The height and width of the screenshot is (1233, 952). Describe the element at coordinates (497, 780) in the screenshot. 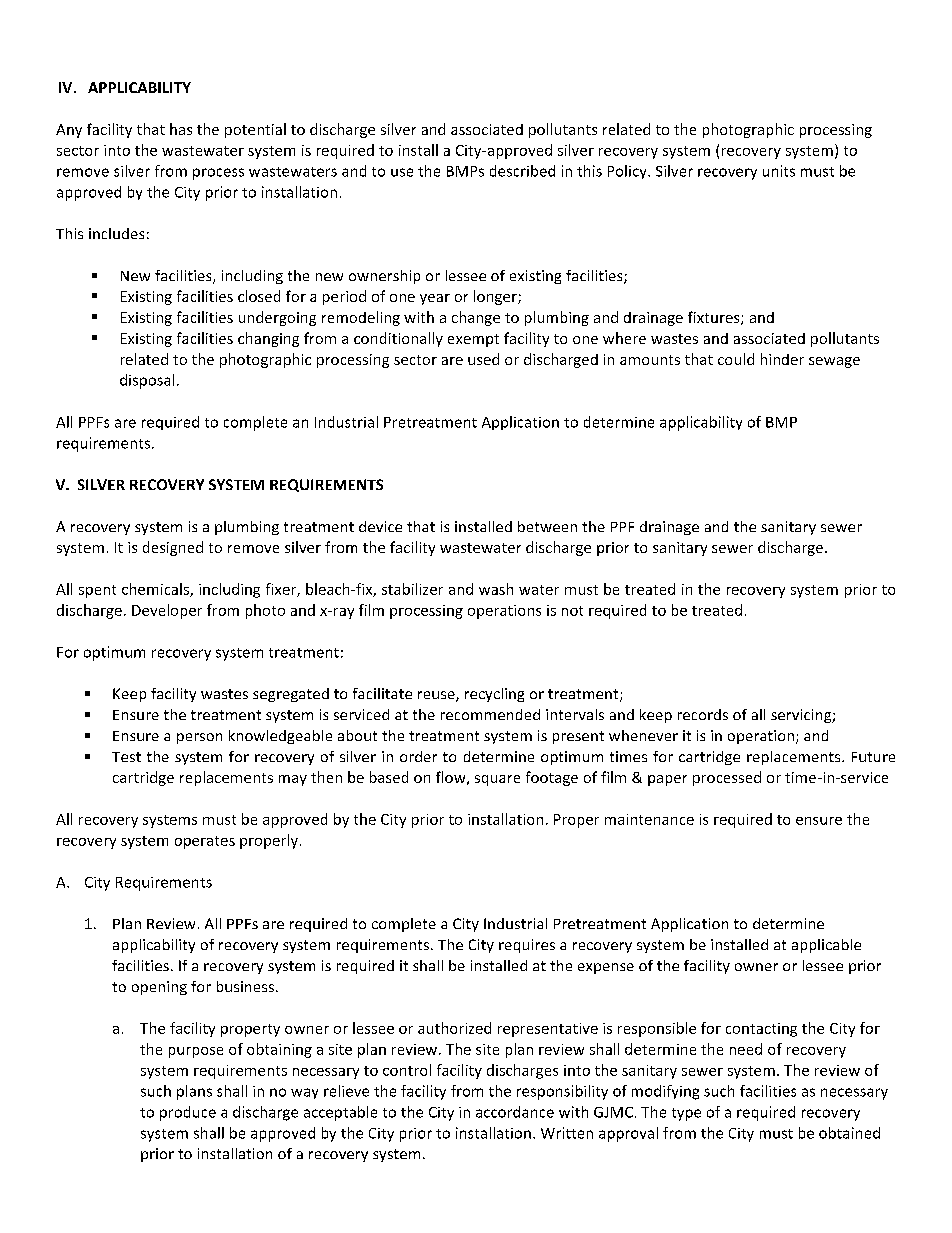

I see `square` at that location.
